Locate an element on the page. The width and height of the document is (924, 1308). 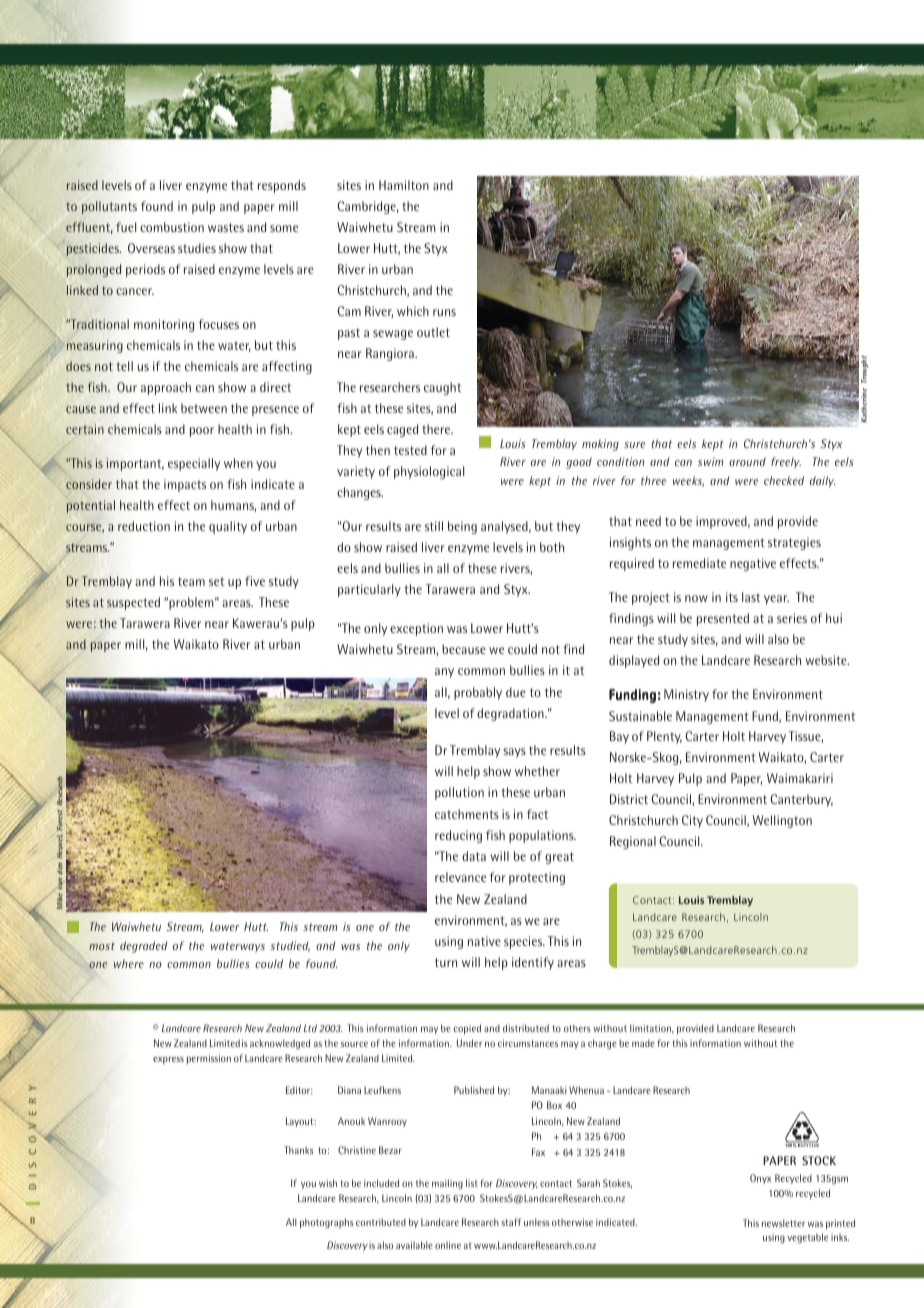
limitation is located at coordinates (652, 1028).
